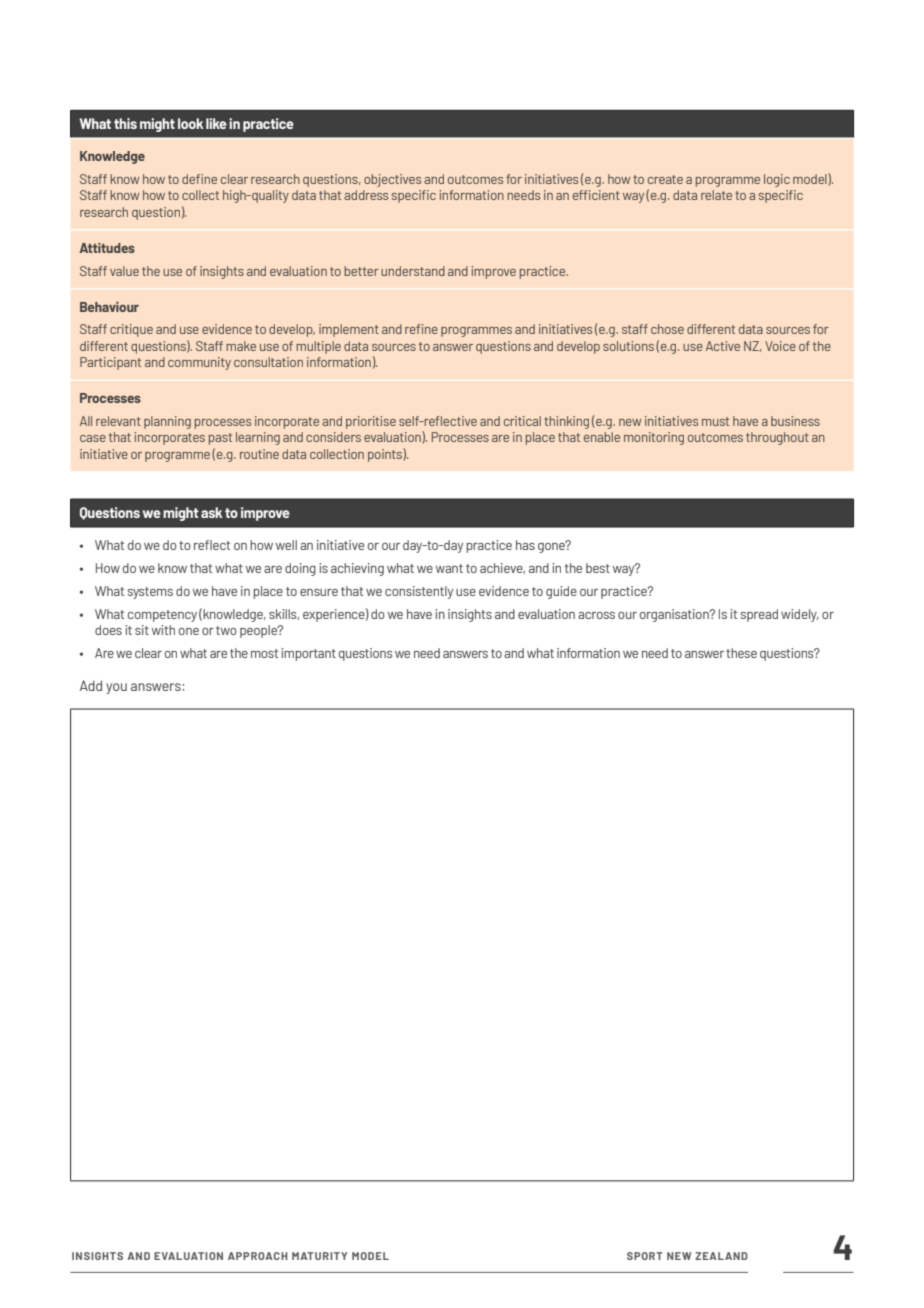 The height and width of the screenshot is (1308, 924). I want to click on APPROACH, so click(258, 1256).
